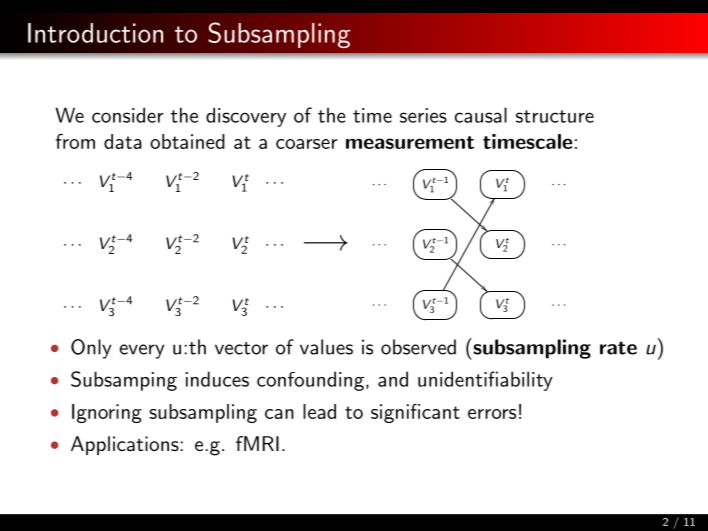  Describe the element at coordinates (125, 445) in the document. I see `Applications` at that location.
